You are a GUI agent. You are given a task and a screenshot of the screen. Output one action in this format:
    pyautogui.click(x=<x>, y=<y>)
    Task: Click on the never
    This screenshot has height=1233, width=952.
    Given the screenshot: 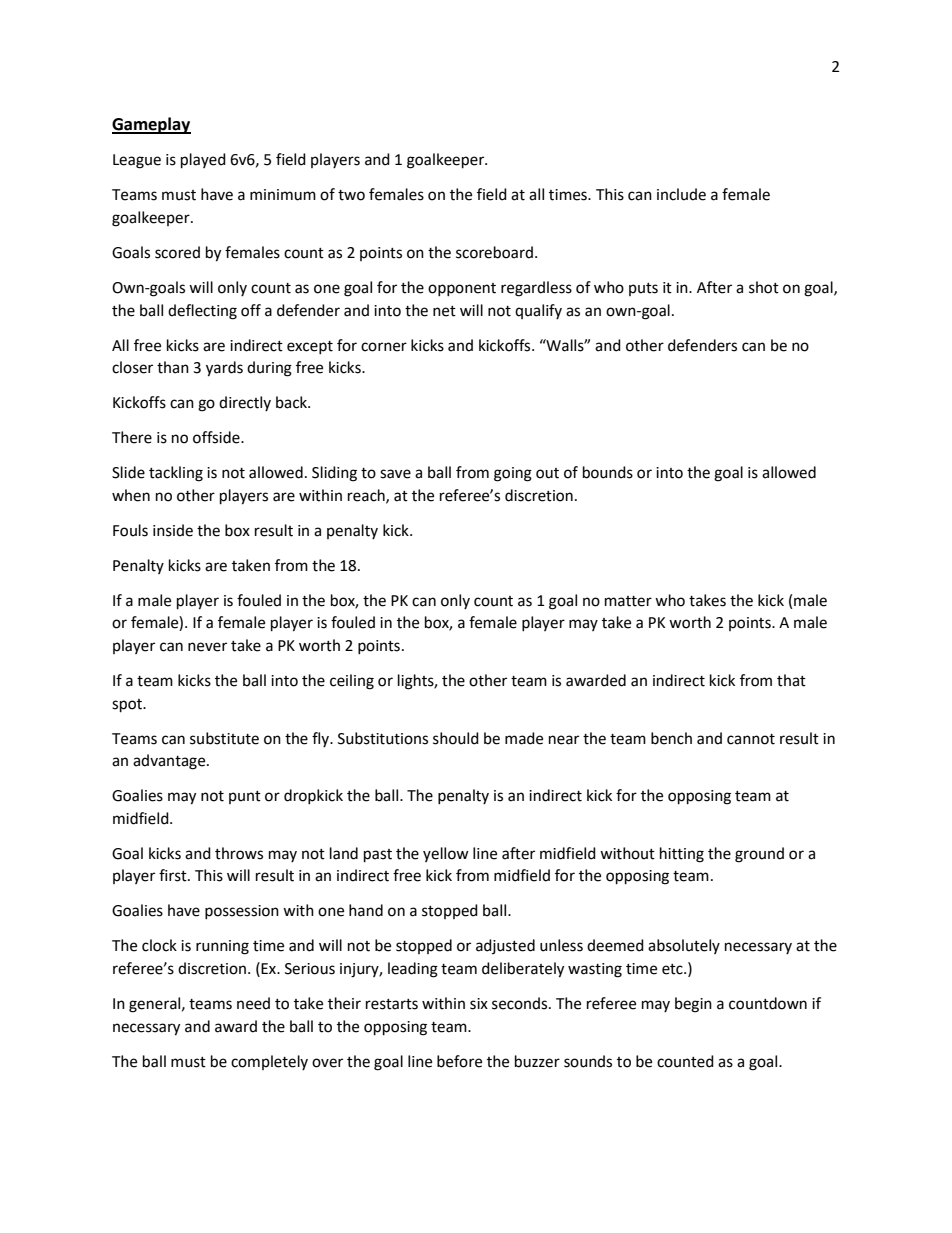 What is the action you would take?
    pyautogui.click(x=207, y=647)
